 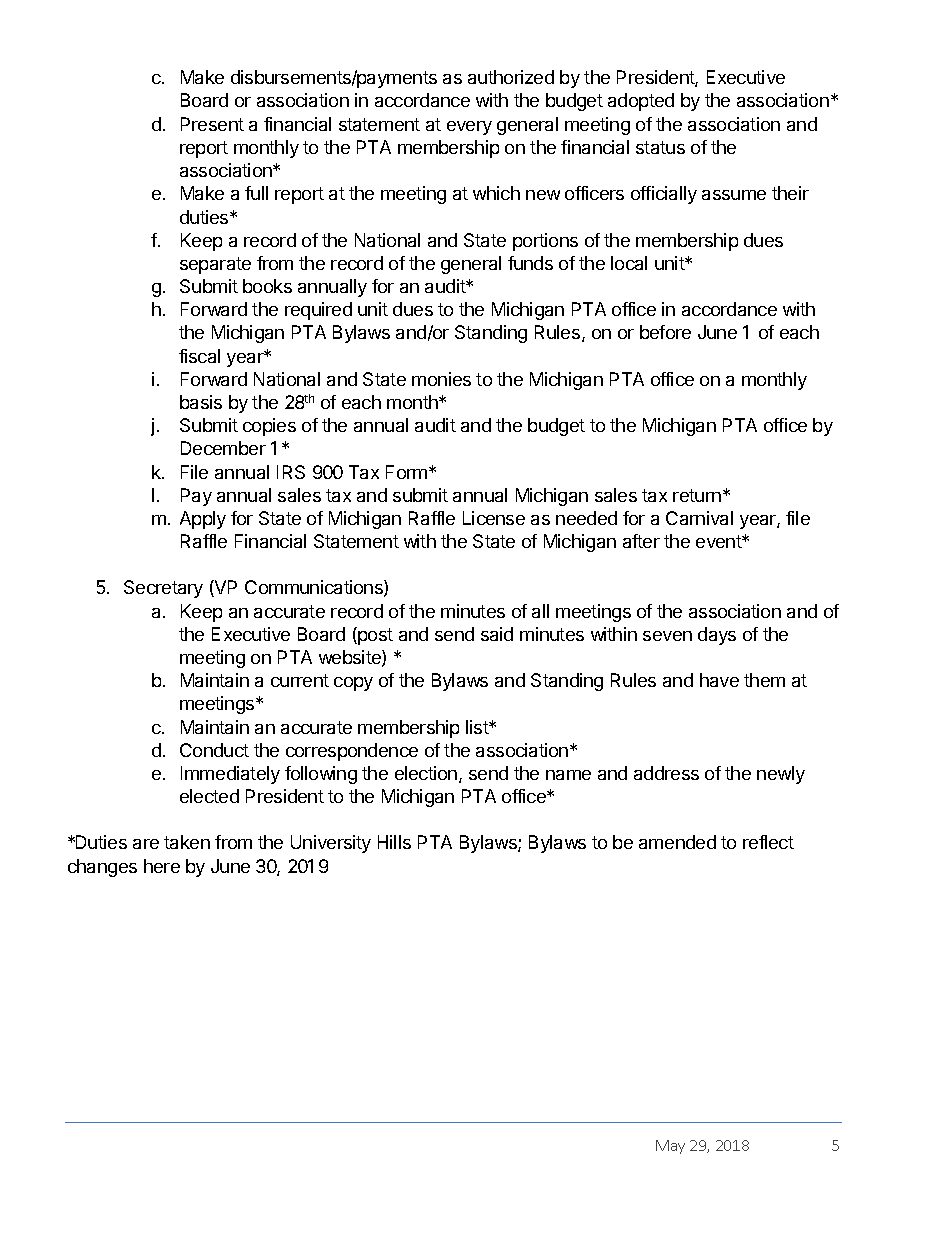 What do you see at coordinates (102, 868) in the page?
I see `changes` at bounding box center [102, 868].
